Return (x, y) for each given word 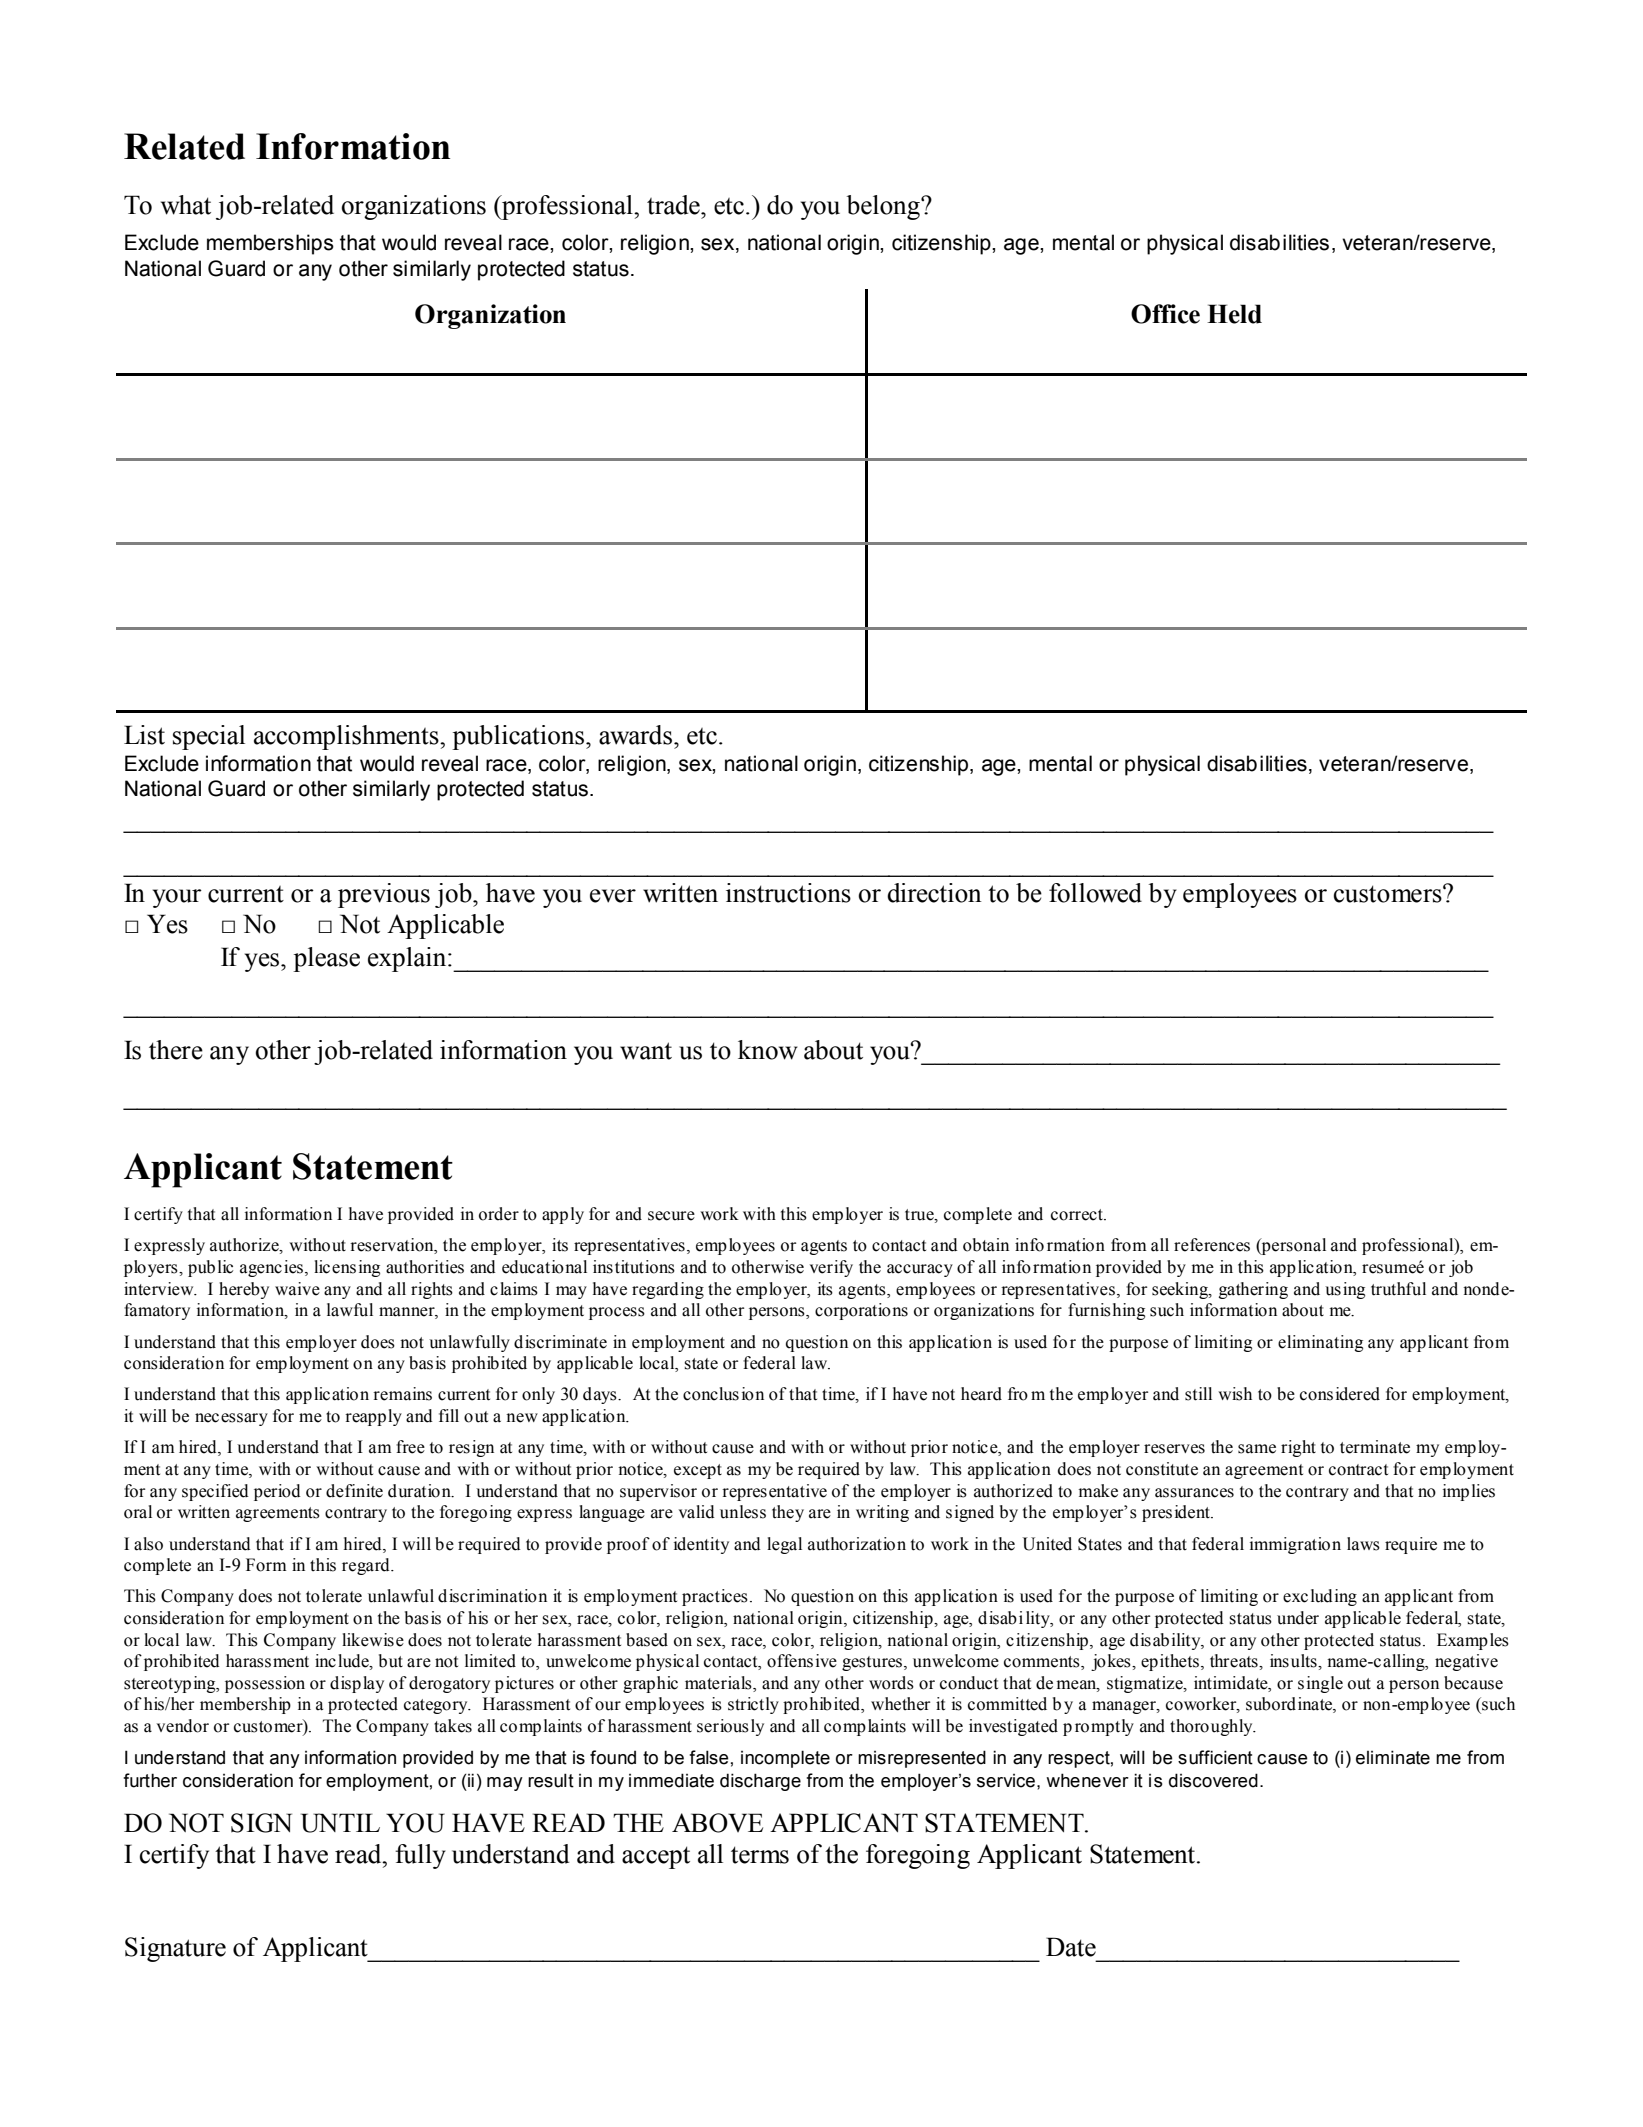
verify (831, 1268)
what (186, 205)
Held (1234, 314)
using (1345, 1290)
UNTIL (340, 1823)
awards (635, 735)
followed (1095, 893)
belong (884, 207)
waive (297, 1289)
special (209, 737)
